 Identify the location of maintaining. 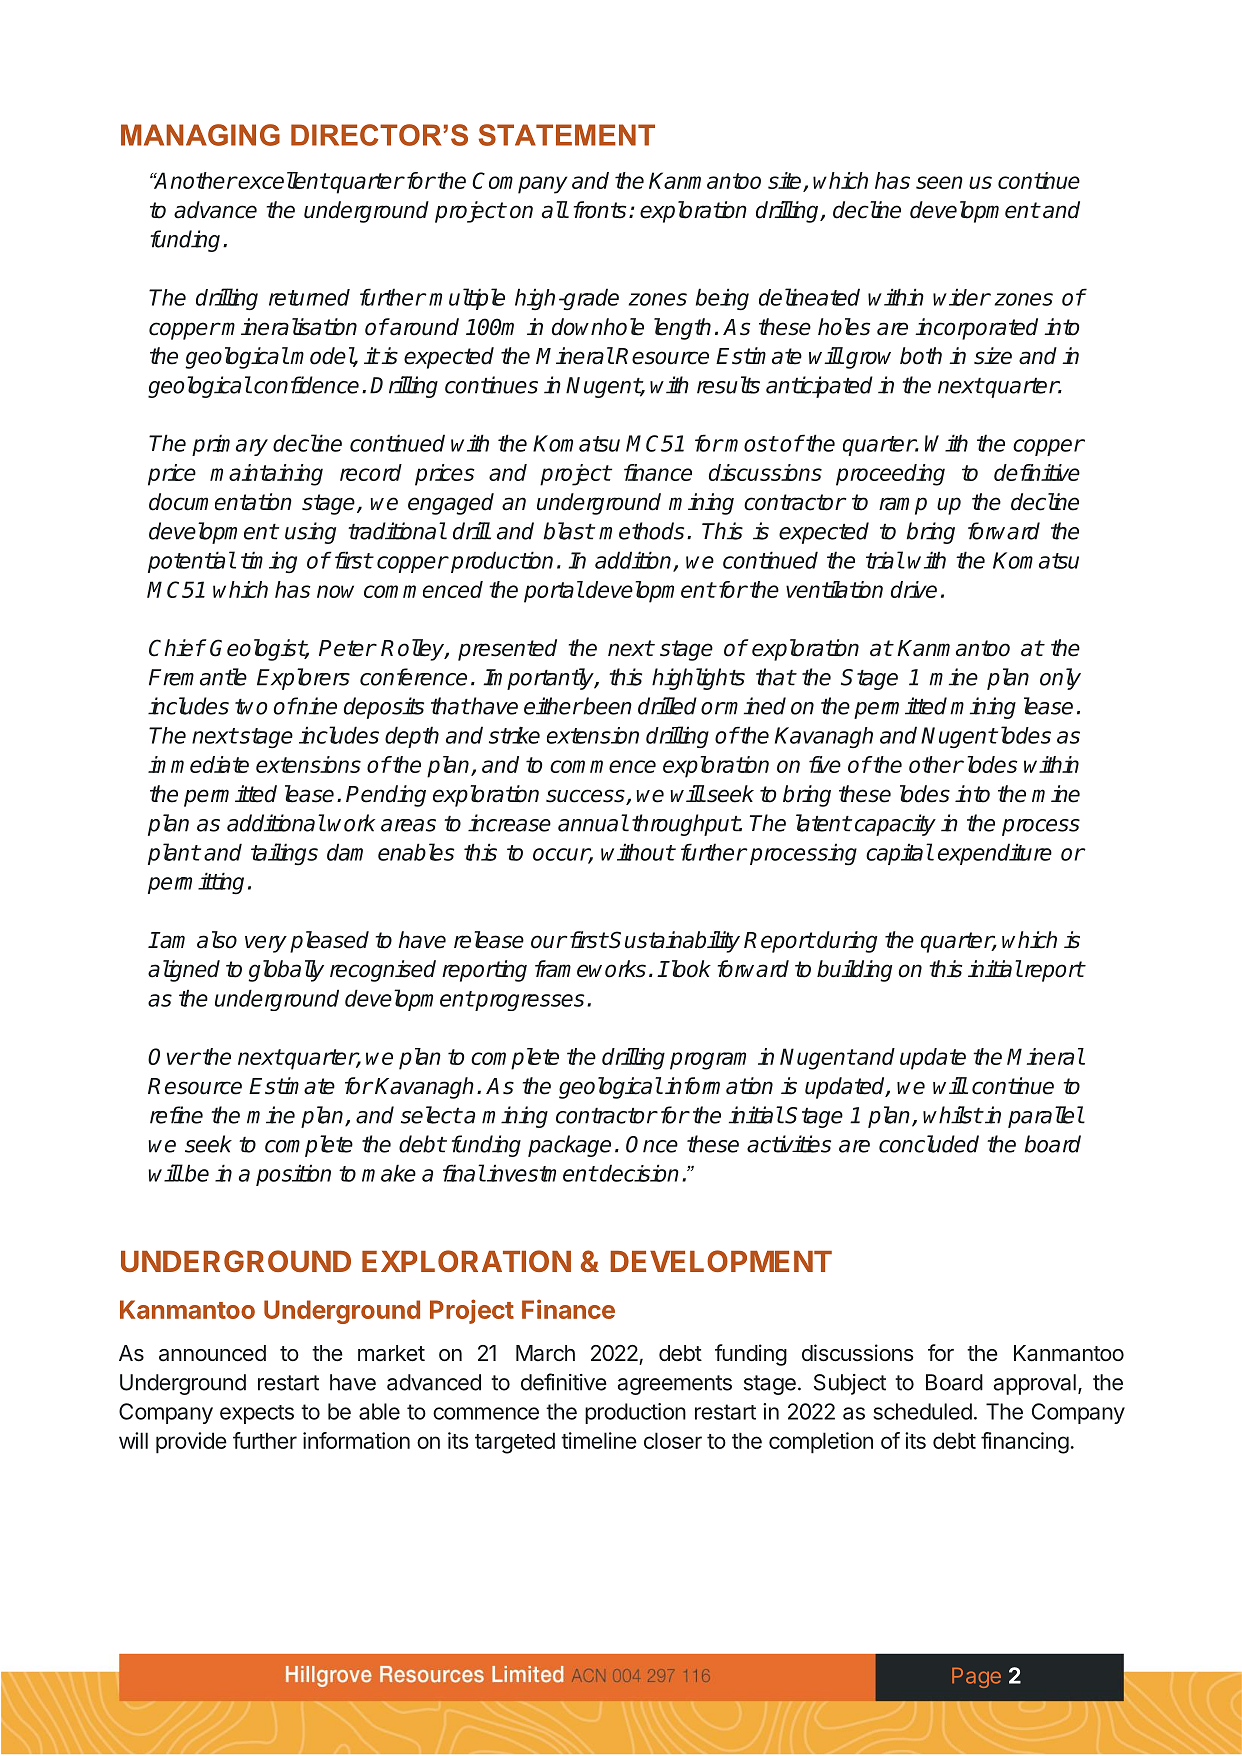
(266, 475).
